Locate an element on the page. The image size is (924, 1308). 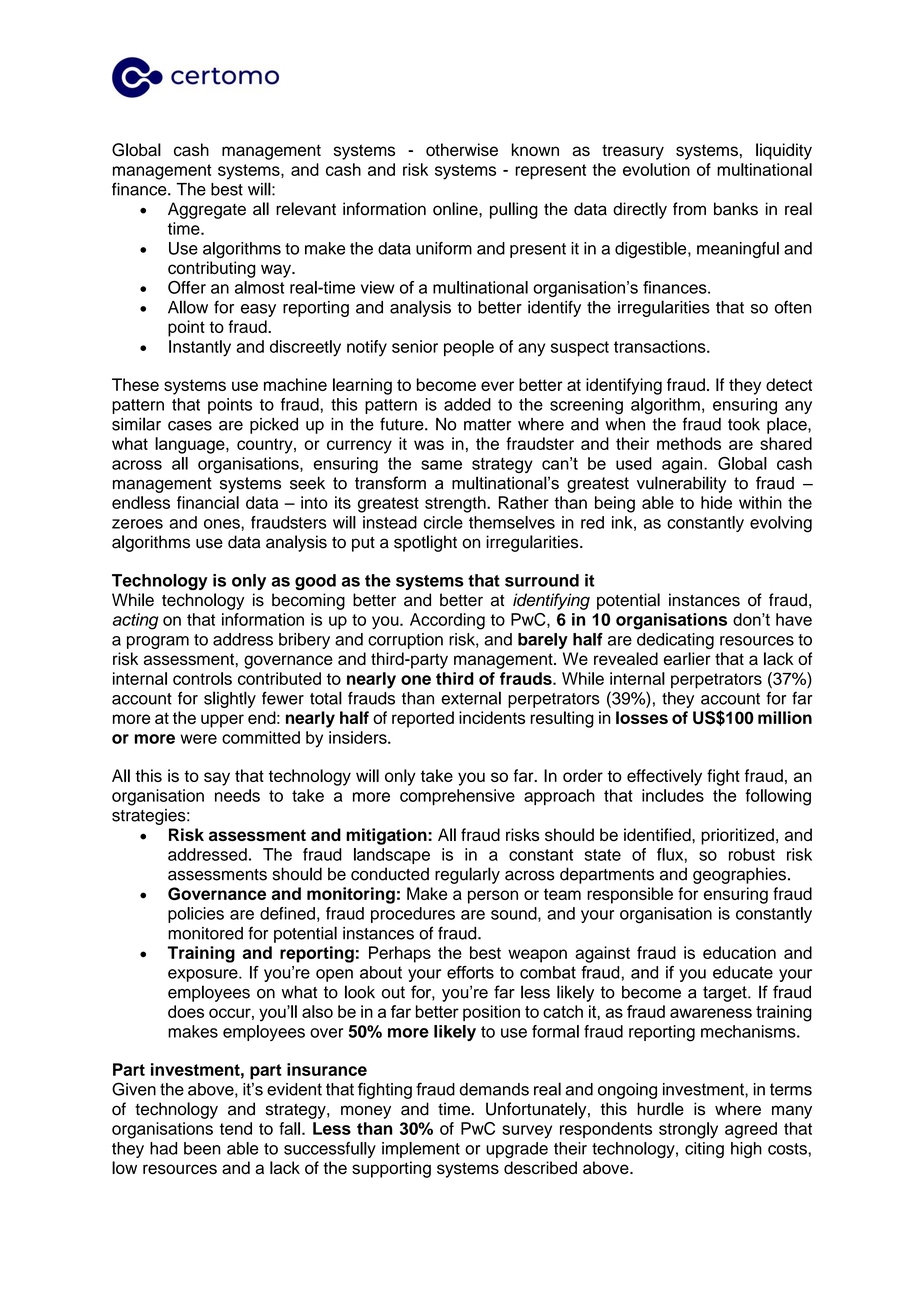
online is located at coordinates (456, 209).
